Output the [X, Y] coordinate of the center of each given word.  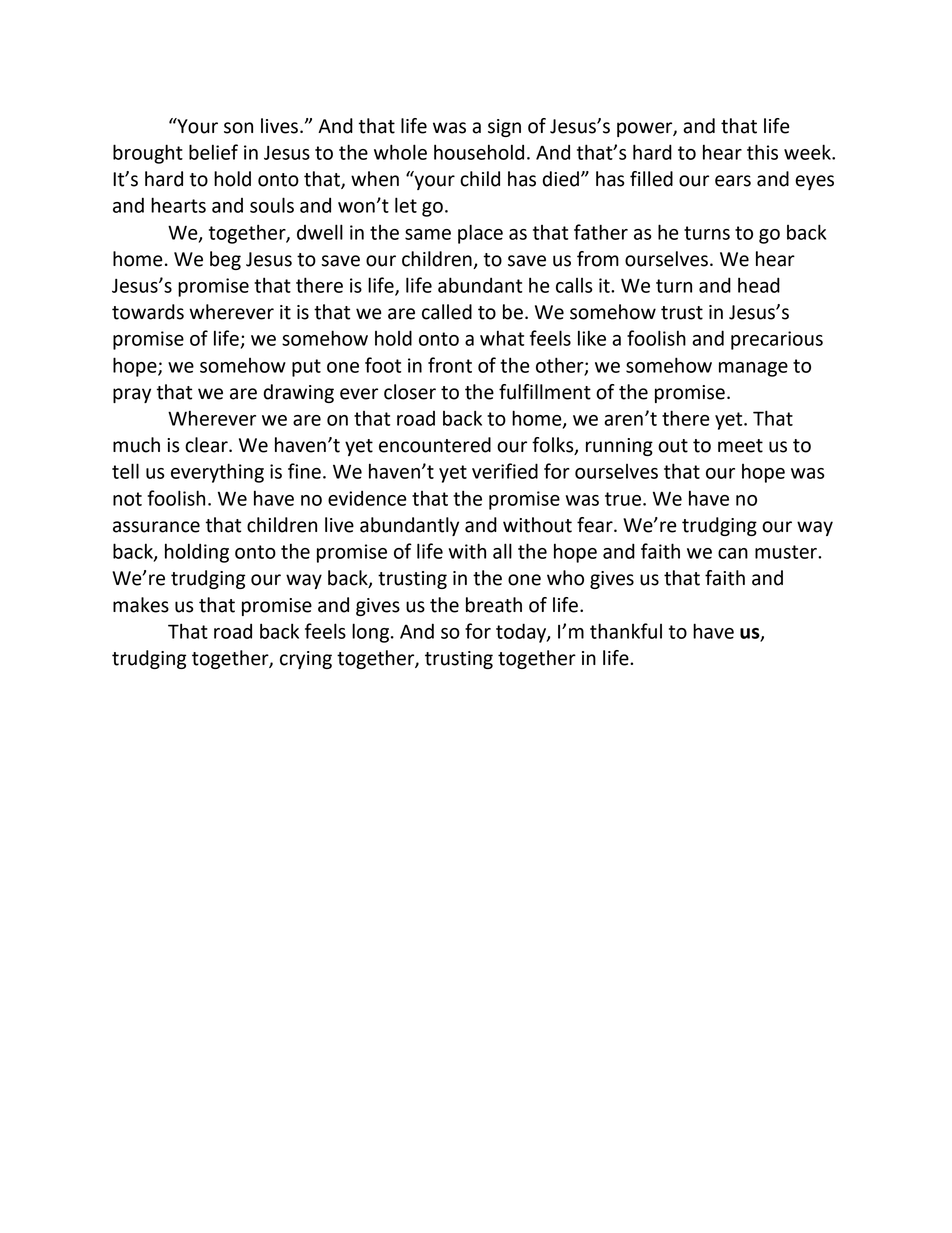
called [447, 312]
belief [213, 152]
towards [148, 312]
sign [504, 128]
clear [207, 445]
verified [505, 471]
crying [306, 660]
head [759, 285]
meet [740, 446]
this [762, 152]
